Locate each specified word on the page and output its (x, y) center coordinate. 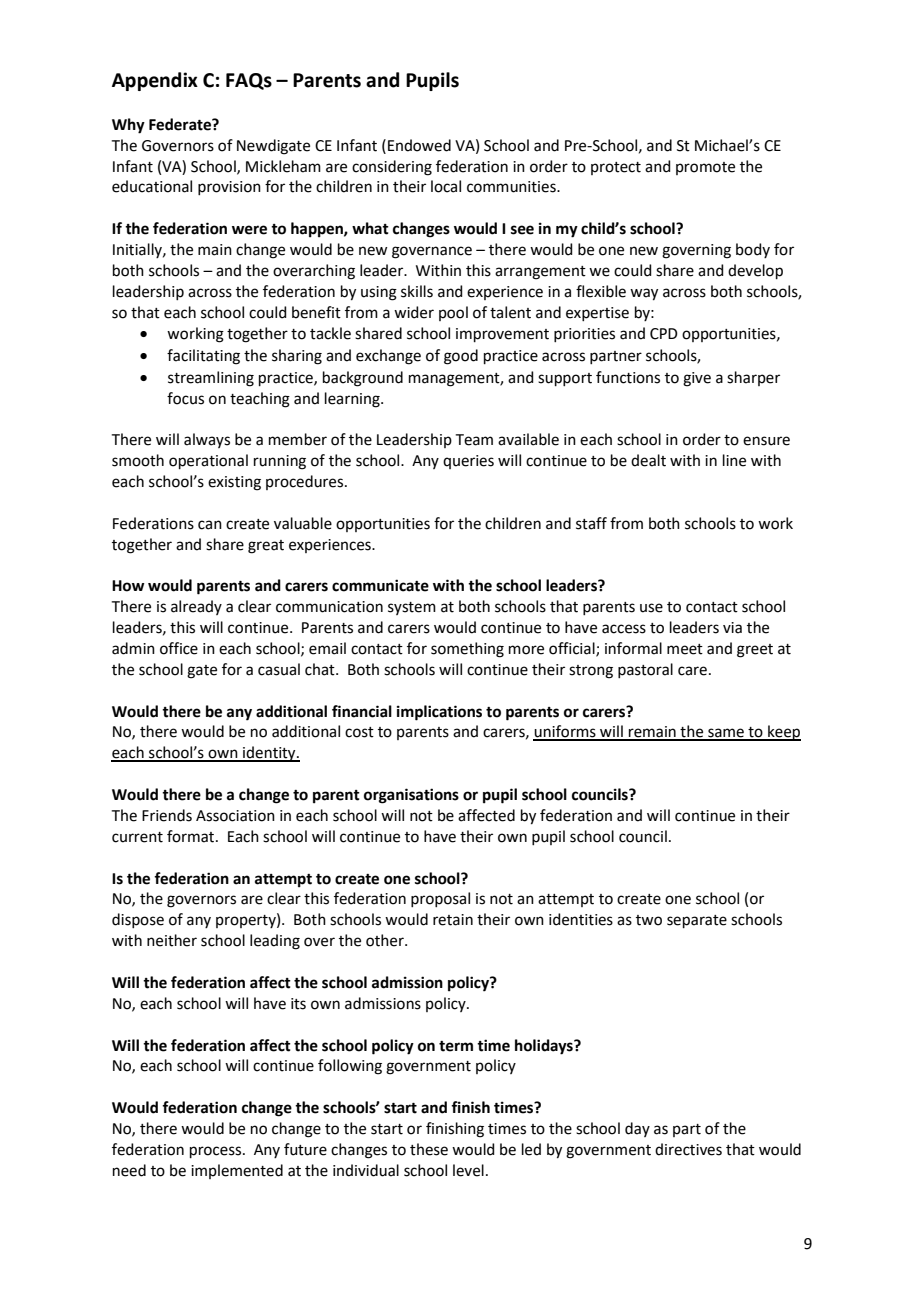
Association (235, 816)
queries (468, 462)
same (726, 734)
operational (208, 461)
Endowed (419, 145)
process (217, 1152)
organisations (411, 796)
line (734, 460)
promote (705, 168)
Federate (181, 124)
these (429, 1149)
